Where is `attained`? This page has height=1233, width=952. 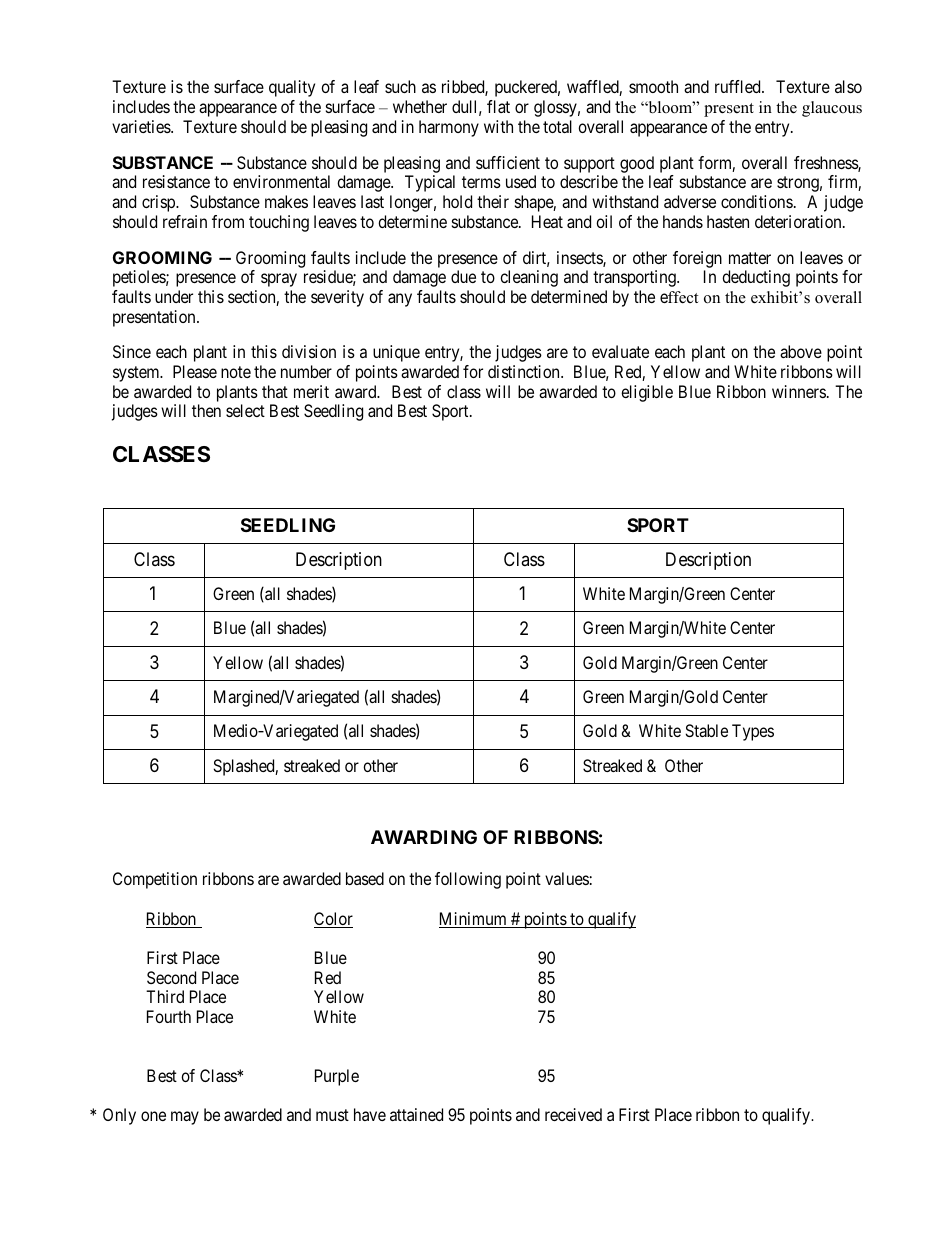 attained is located at coordinates (416, 1114).
